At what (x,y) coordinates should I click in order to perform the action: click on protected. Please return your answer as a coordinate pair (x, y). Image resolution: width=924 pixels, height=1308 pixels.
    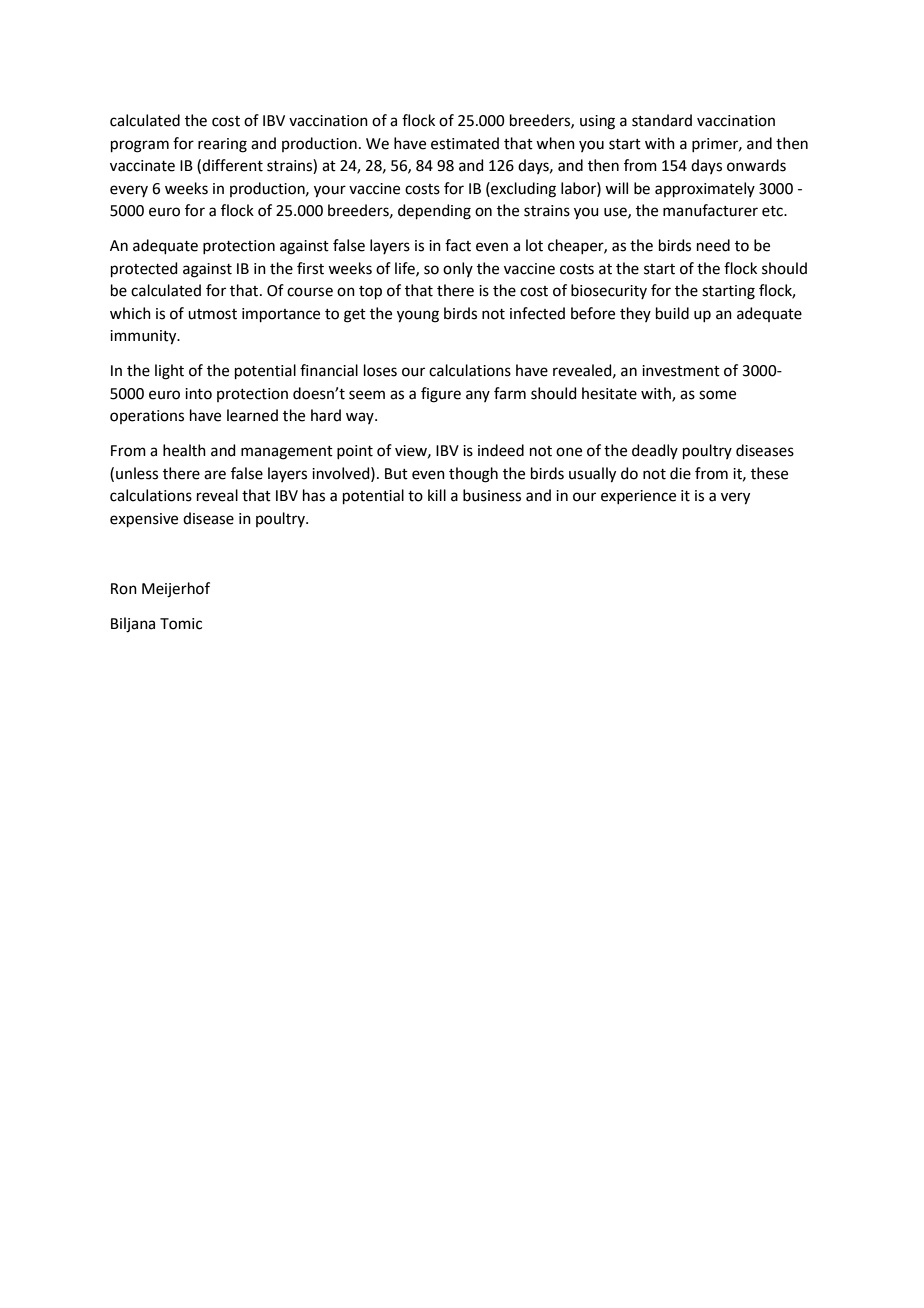
    Looking at the image, I should click on (144, 269).
